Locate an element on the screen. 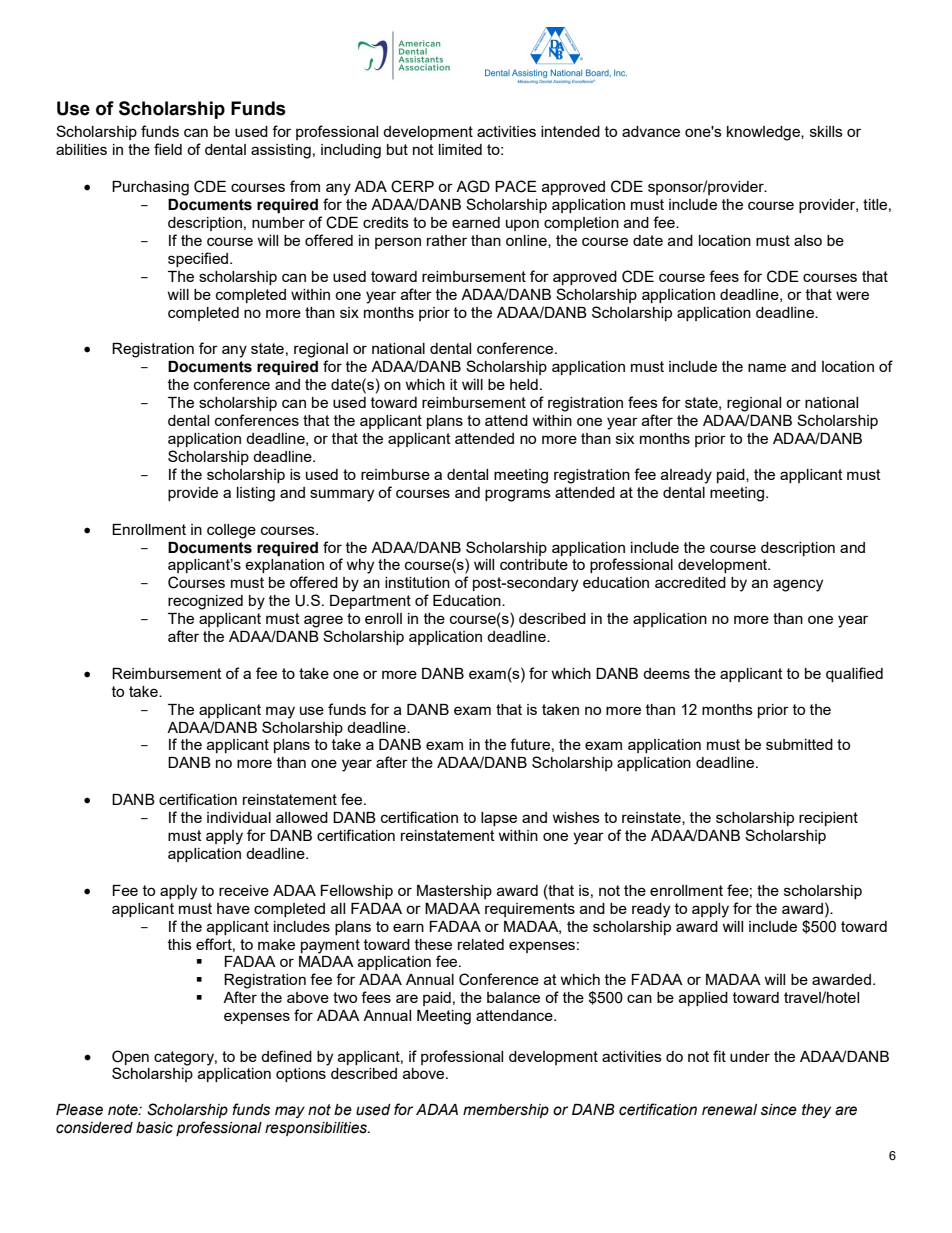 This screenshot has height=1233, width=952. basic is located at coordinates (154, 1128).
